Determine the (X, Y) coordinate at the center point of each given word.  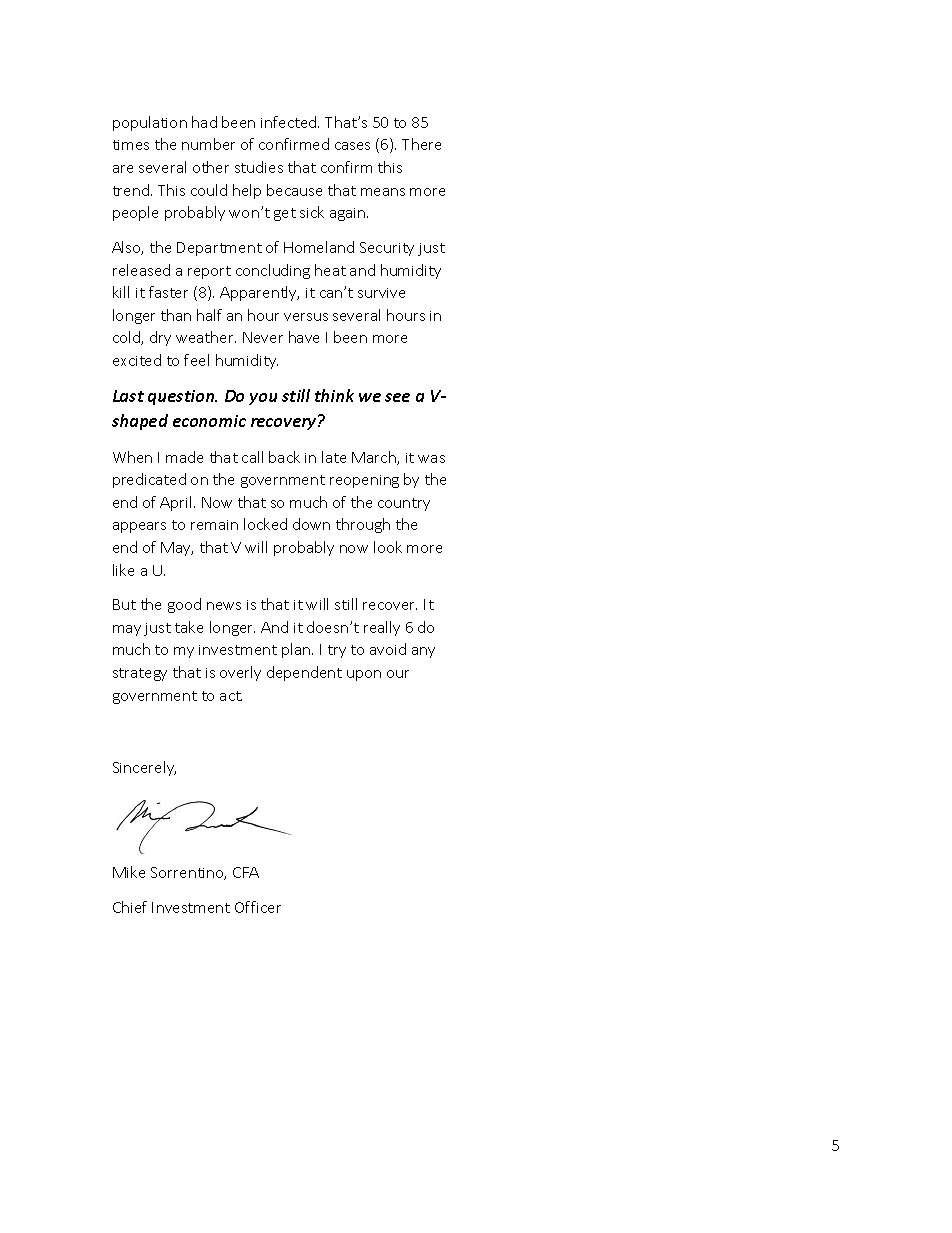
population (150, 123)
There (421, 144)
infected (290, 122)
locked (265, 524)
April (177, 503)
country (404, 504)
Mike (129, 872)
